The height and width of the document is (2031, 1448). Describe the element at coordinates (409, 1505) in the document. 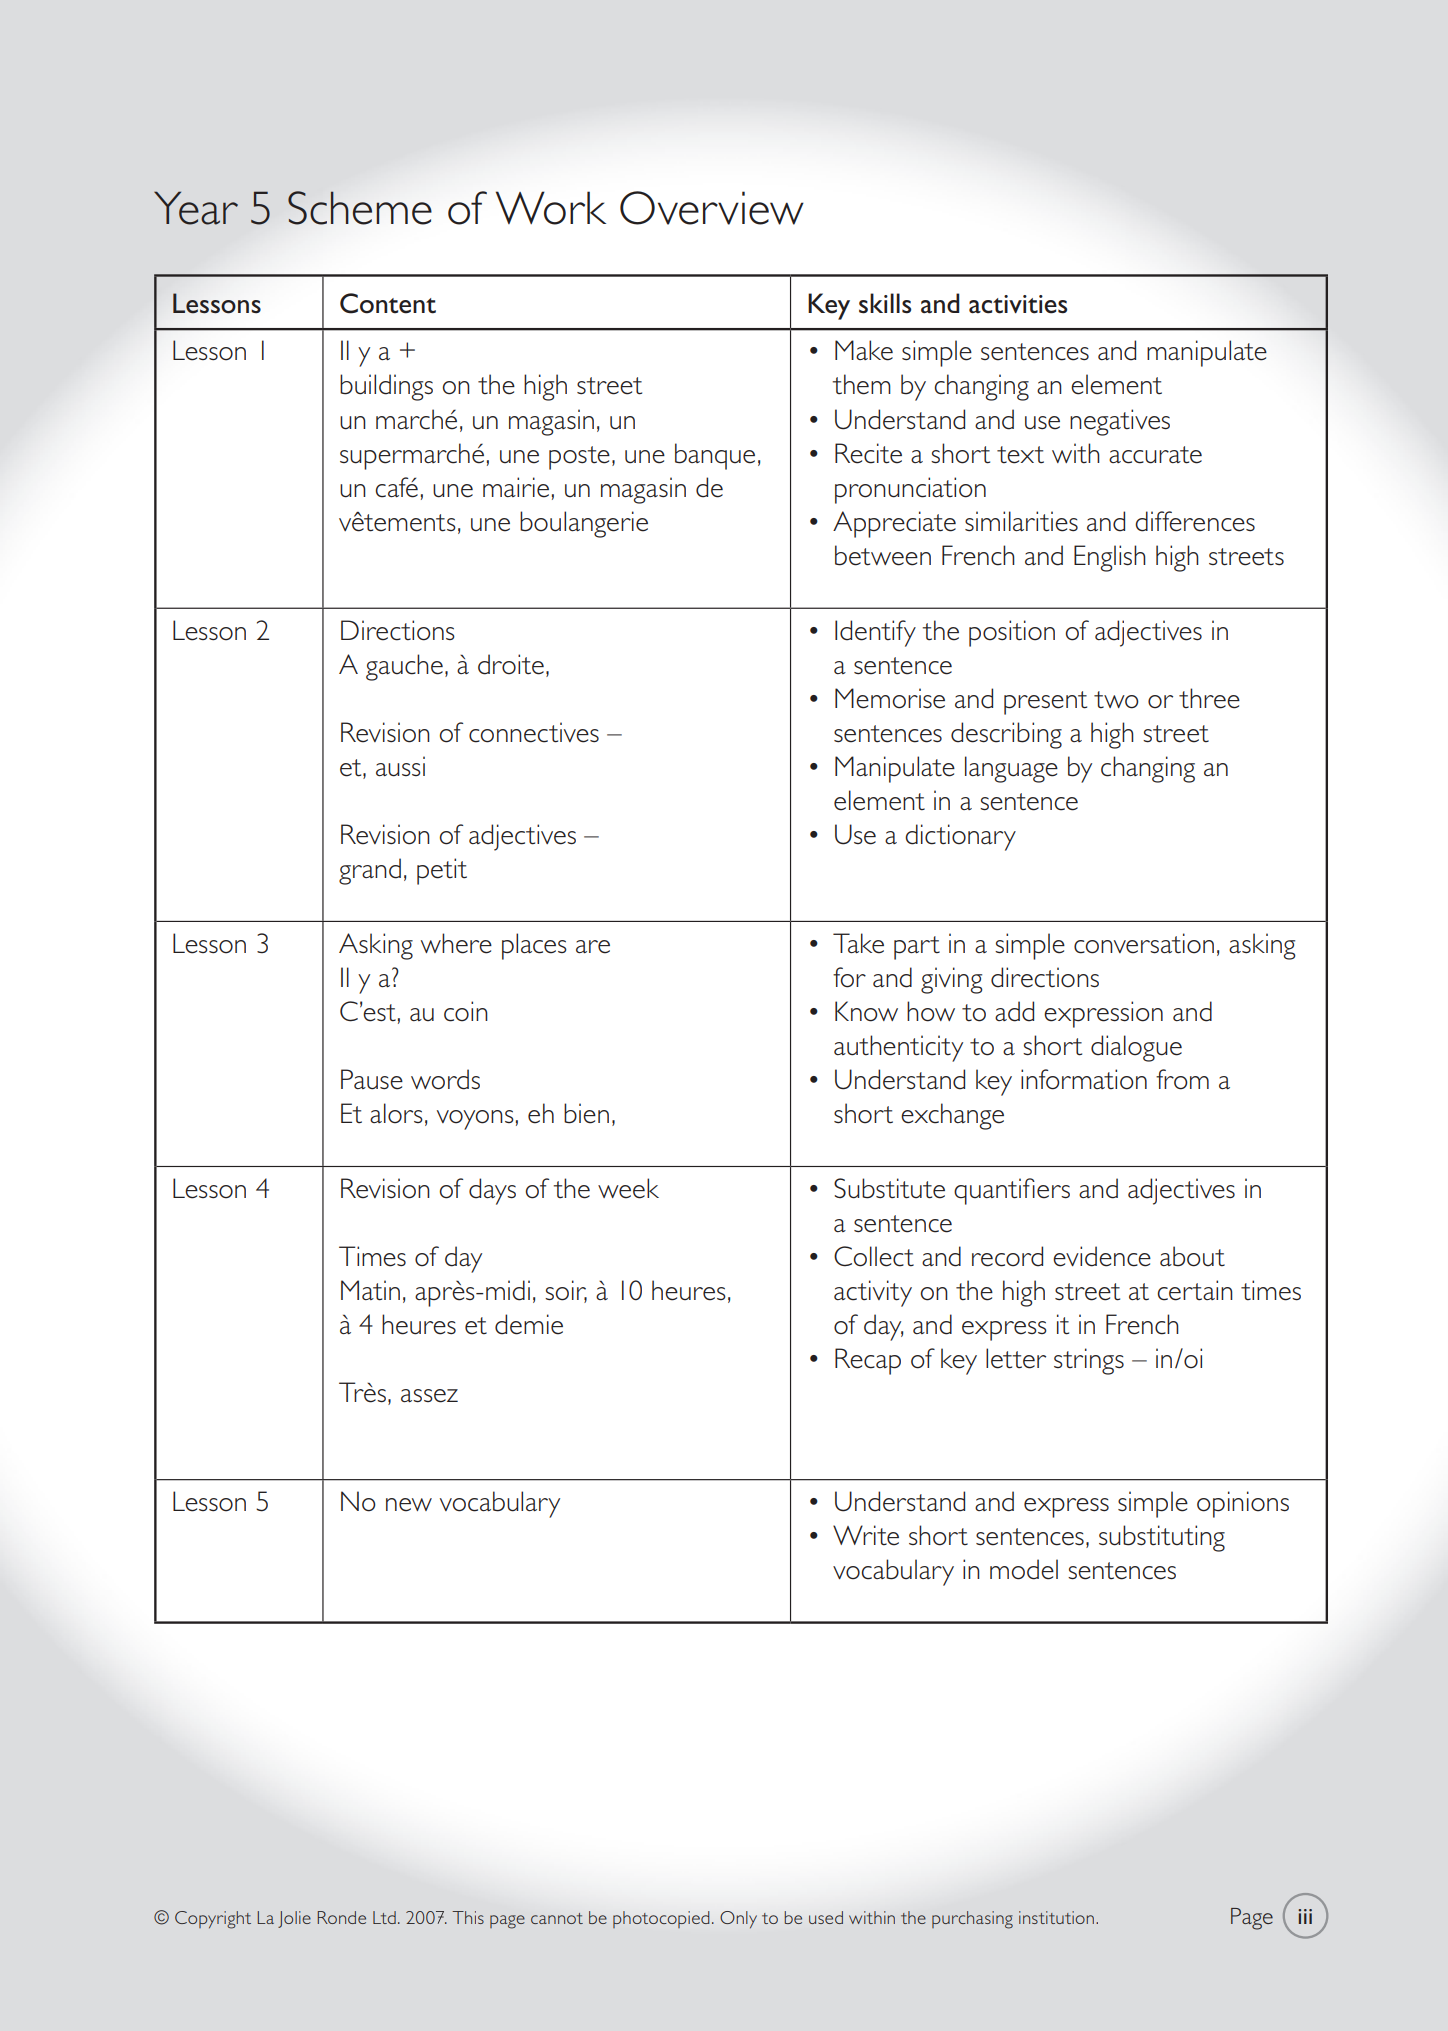

I see `new` at that location.
